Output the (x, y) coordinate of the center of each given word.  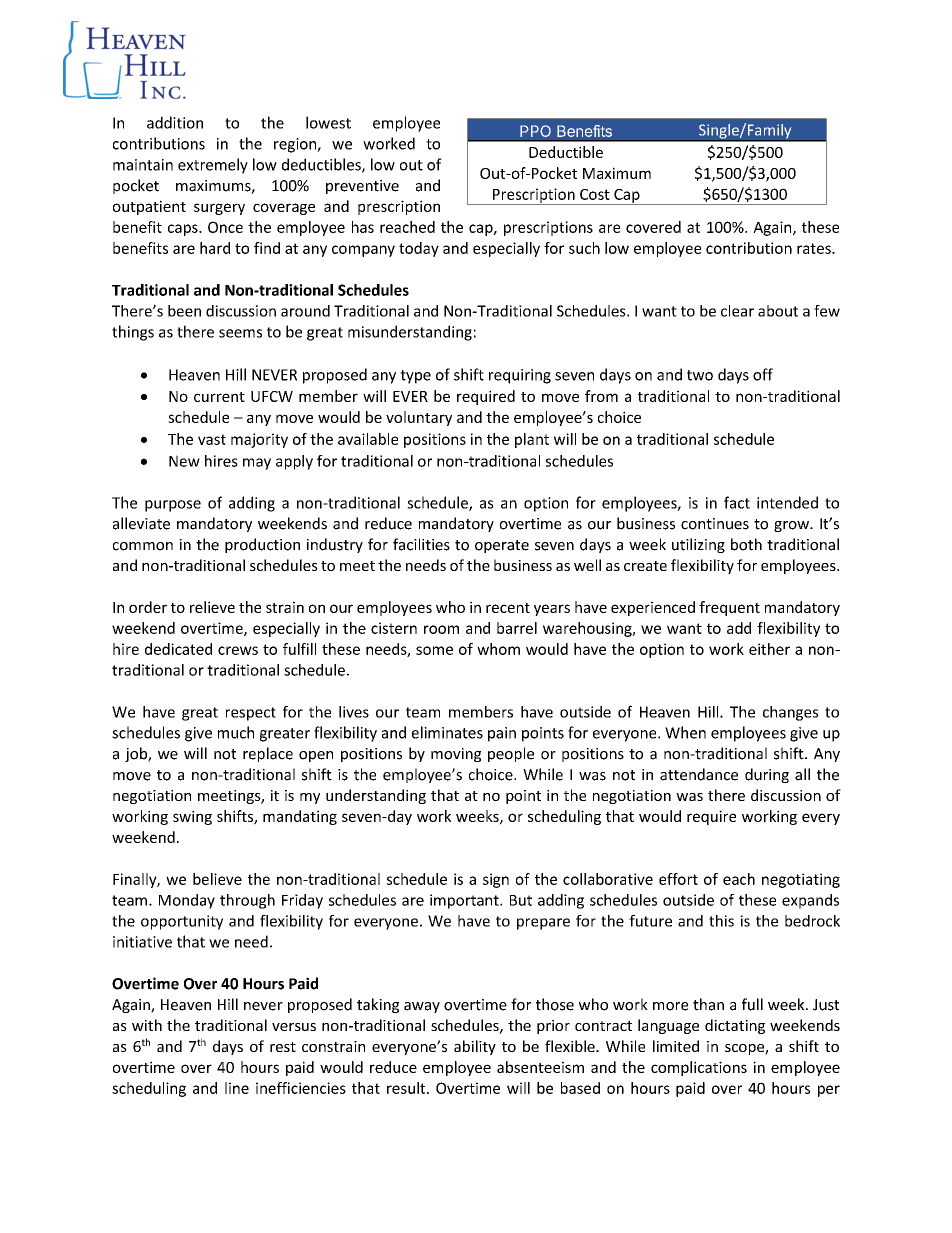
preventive (362, 187)
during (767, 775)
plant (532, 440)
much (236, 732)
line (237, 1088)
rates (815, 248)
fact (737, 502)
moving (456, 755)
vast (212, 439)
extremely (213, 166)
